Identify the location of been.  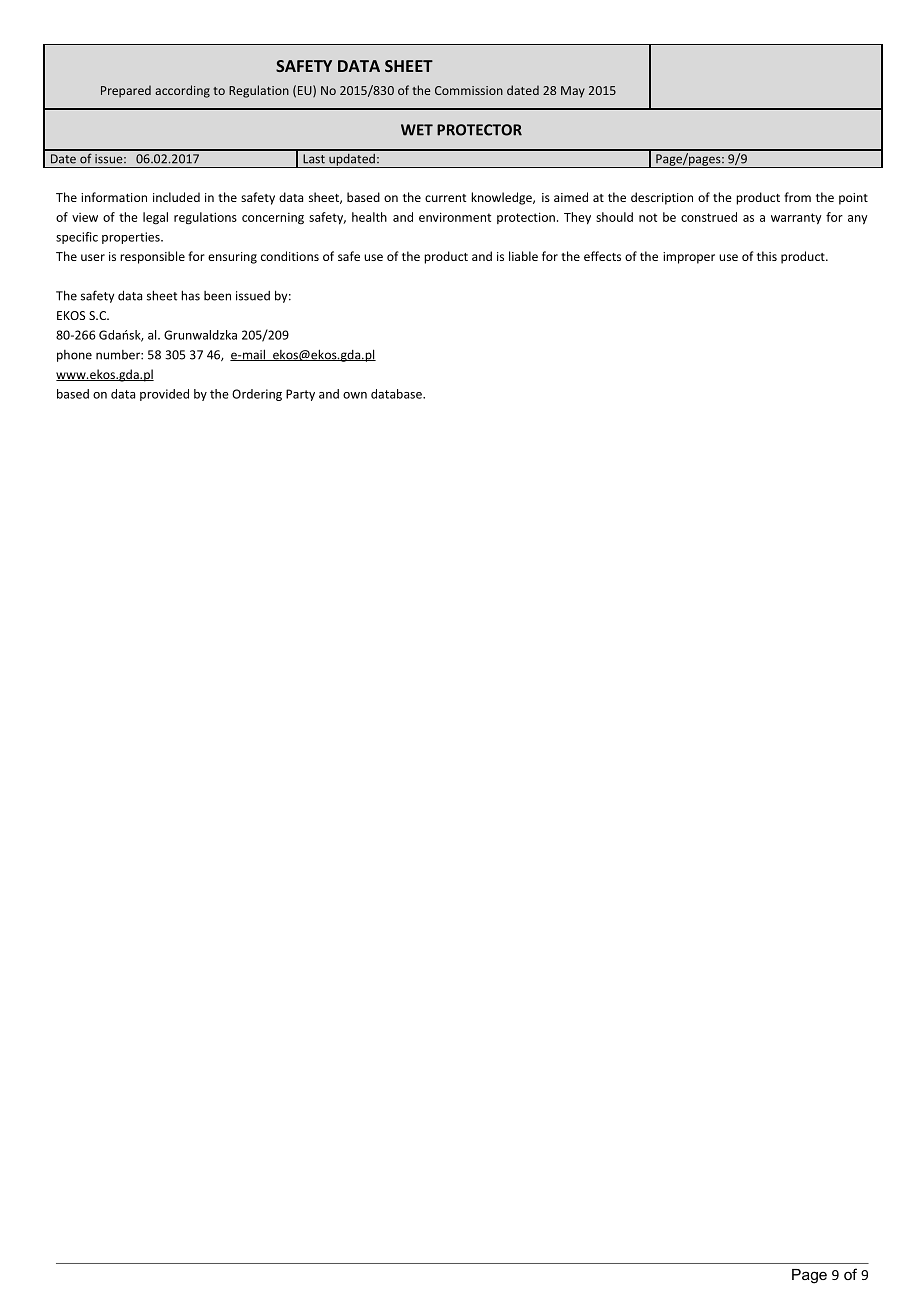
(217, 296).
